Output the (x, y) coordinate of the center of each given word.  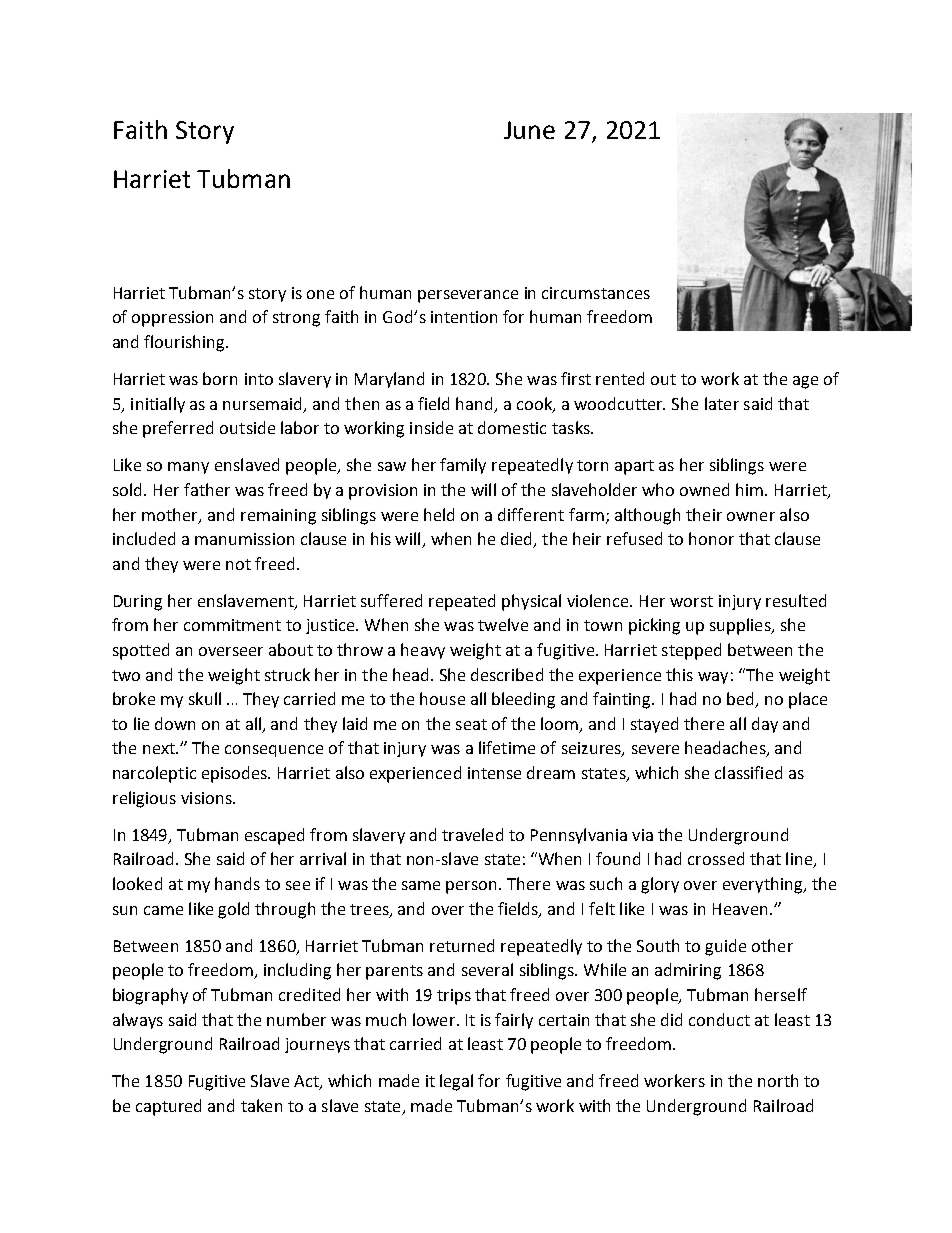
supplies (741, 626)
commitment (232, 625)
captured (168, 1107)
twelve (503, 624)
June (529, 130)
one (320, 294)
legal (456, 1082)
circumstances (596, 293)
